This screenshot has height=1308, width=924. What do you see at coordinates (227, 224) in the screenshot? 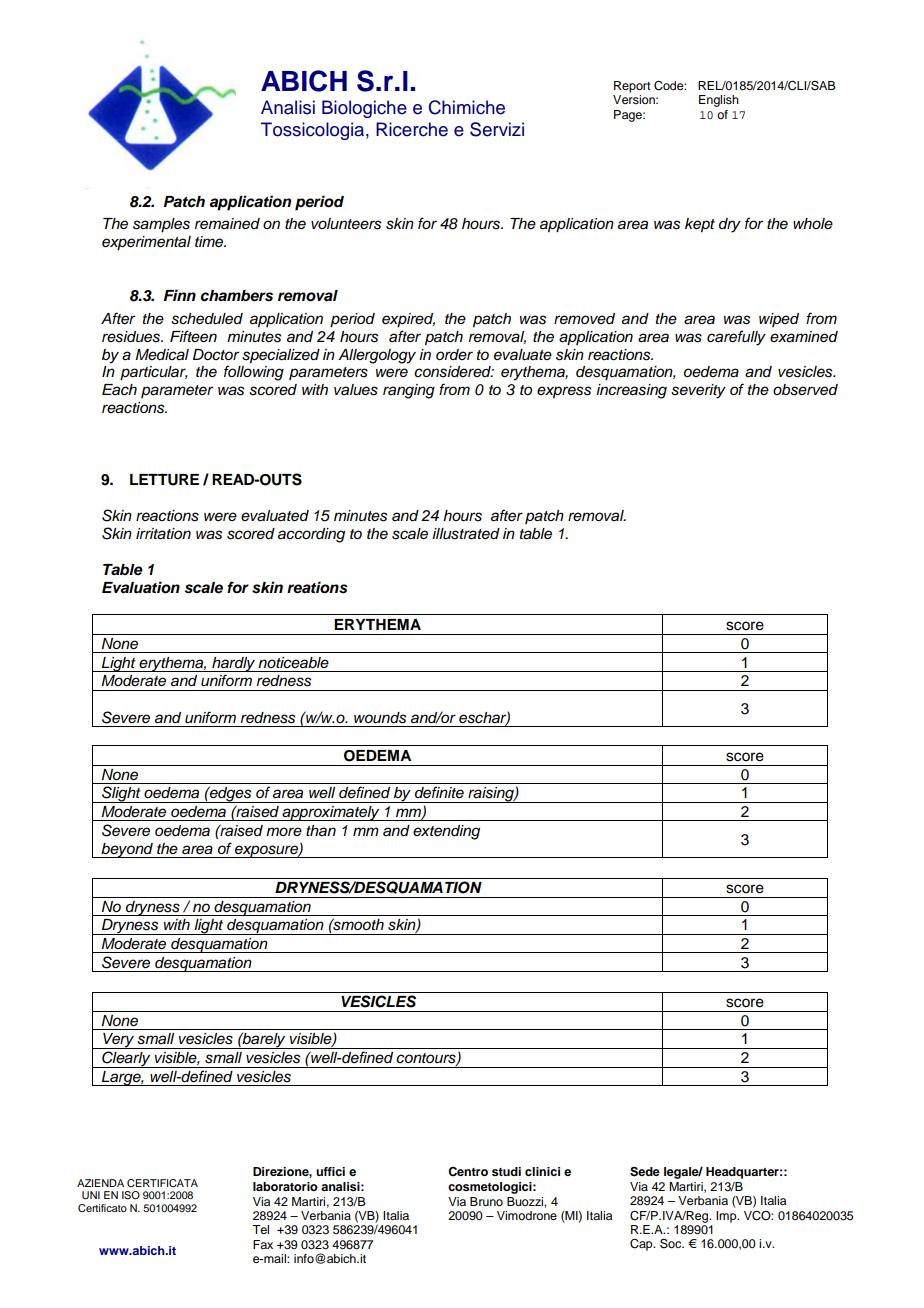
I see `remained` at bounding box center [227, 224].
